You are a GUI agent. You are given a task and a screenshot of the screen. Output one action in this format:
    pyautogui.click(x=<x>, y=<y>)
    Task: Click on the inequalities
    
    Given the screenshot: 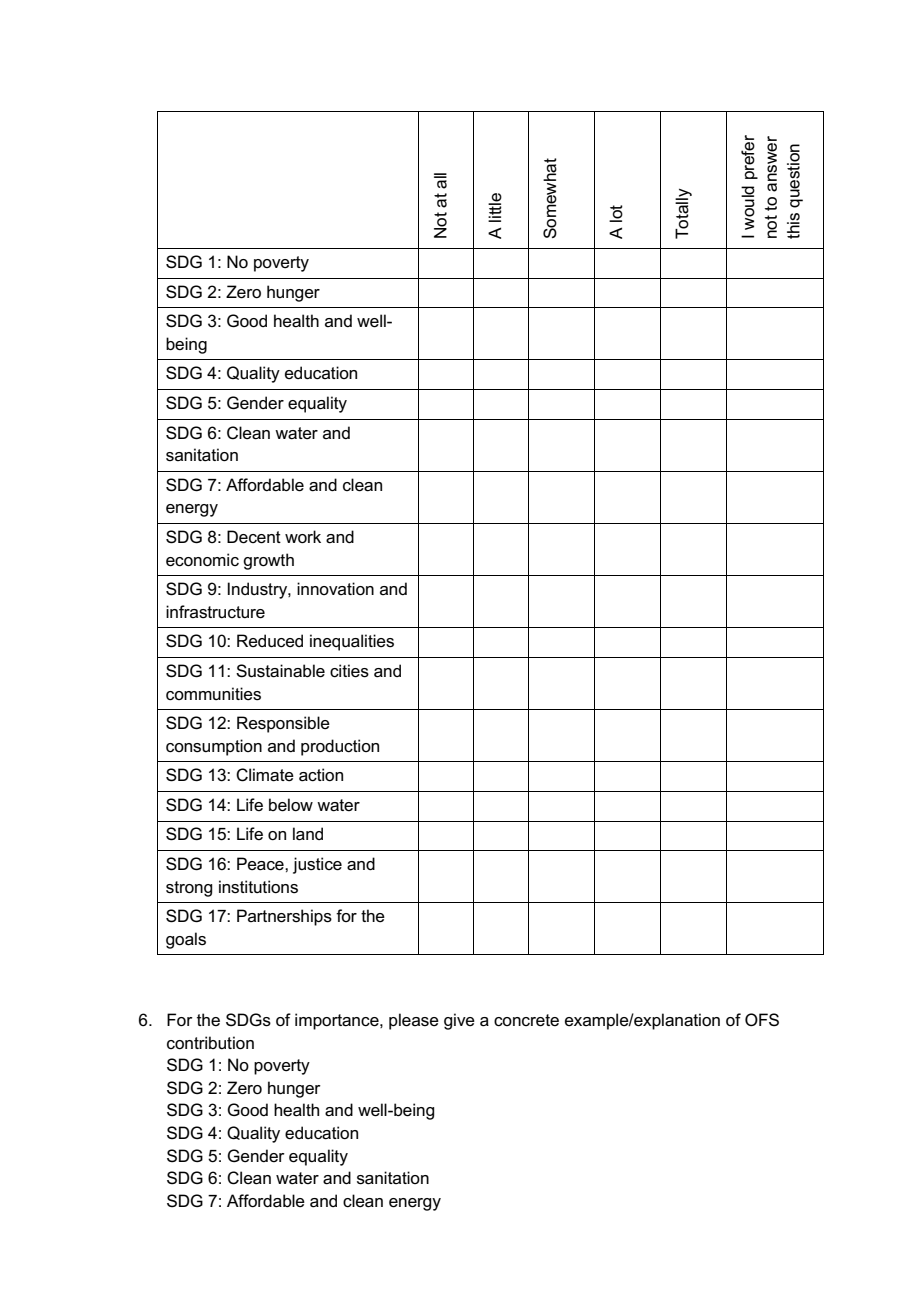 What is the action you would take?
    pyautogui.click(x=352, y=642)
